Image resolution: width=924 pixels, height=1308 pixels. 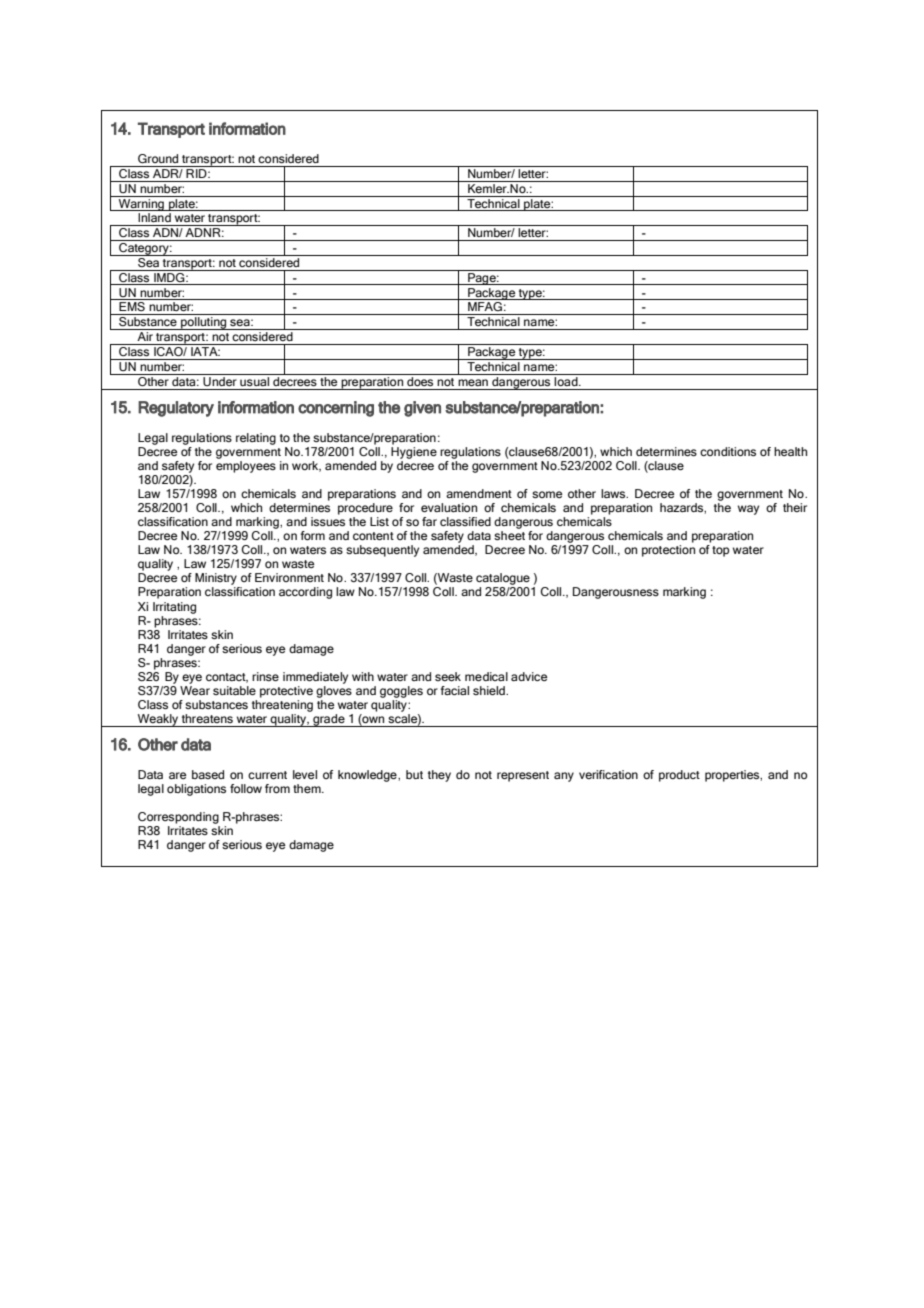 I want to click on Warning, so click(x=141, y=203).
